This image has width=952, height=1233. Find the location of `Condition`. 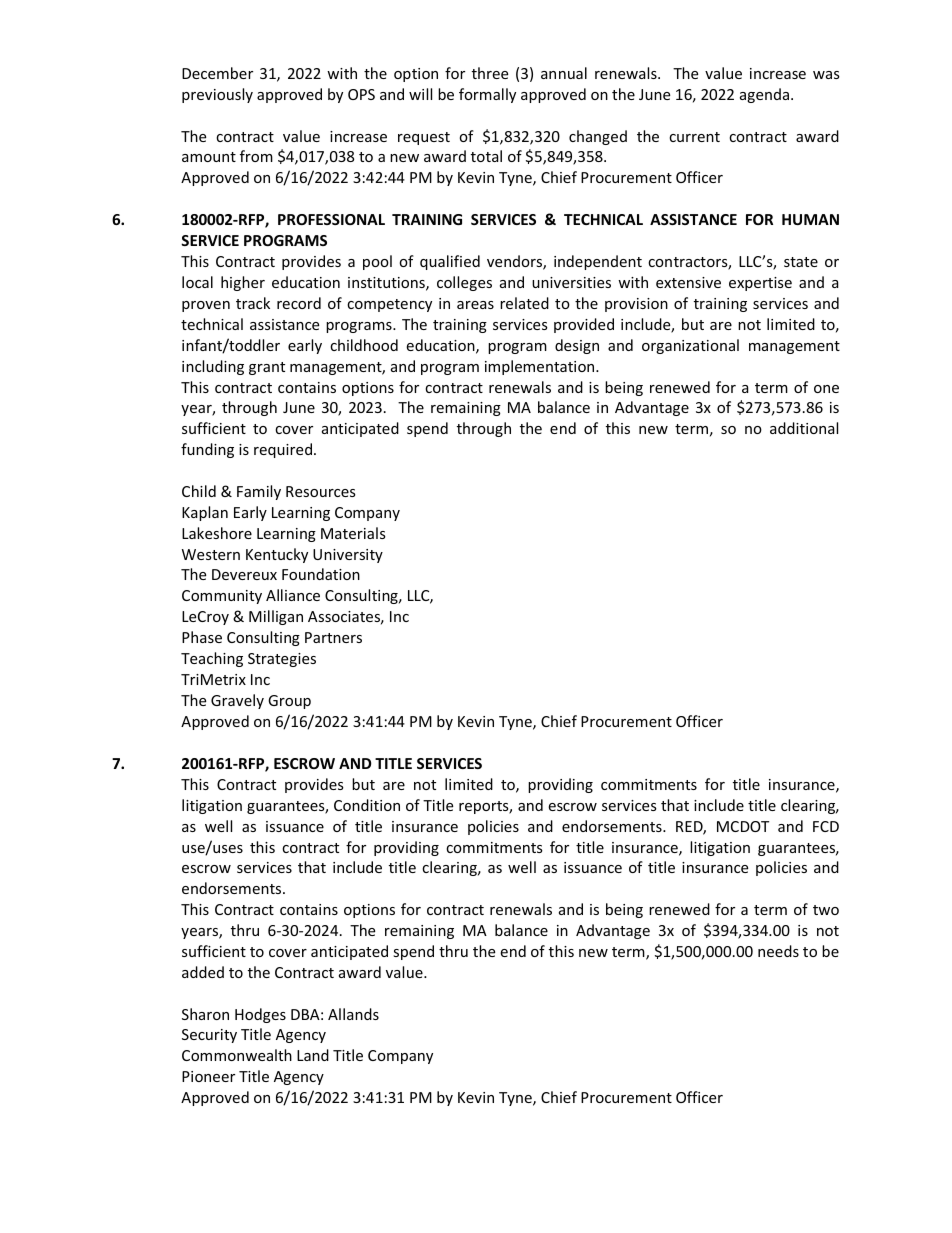

Condition is located at coordinates (367, 805).
